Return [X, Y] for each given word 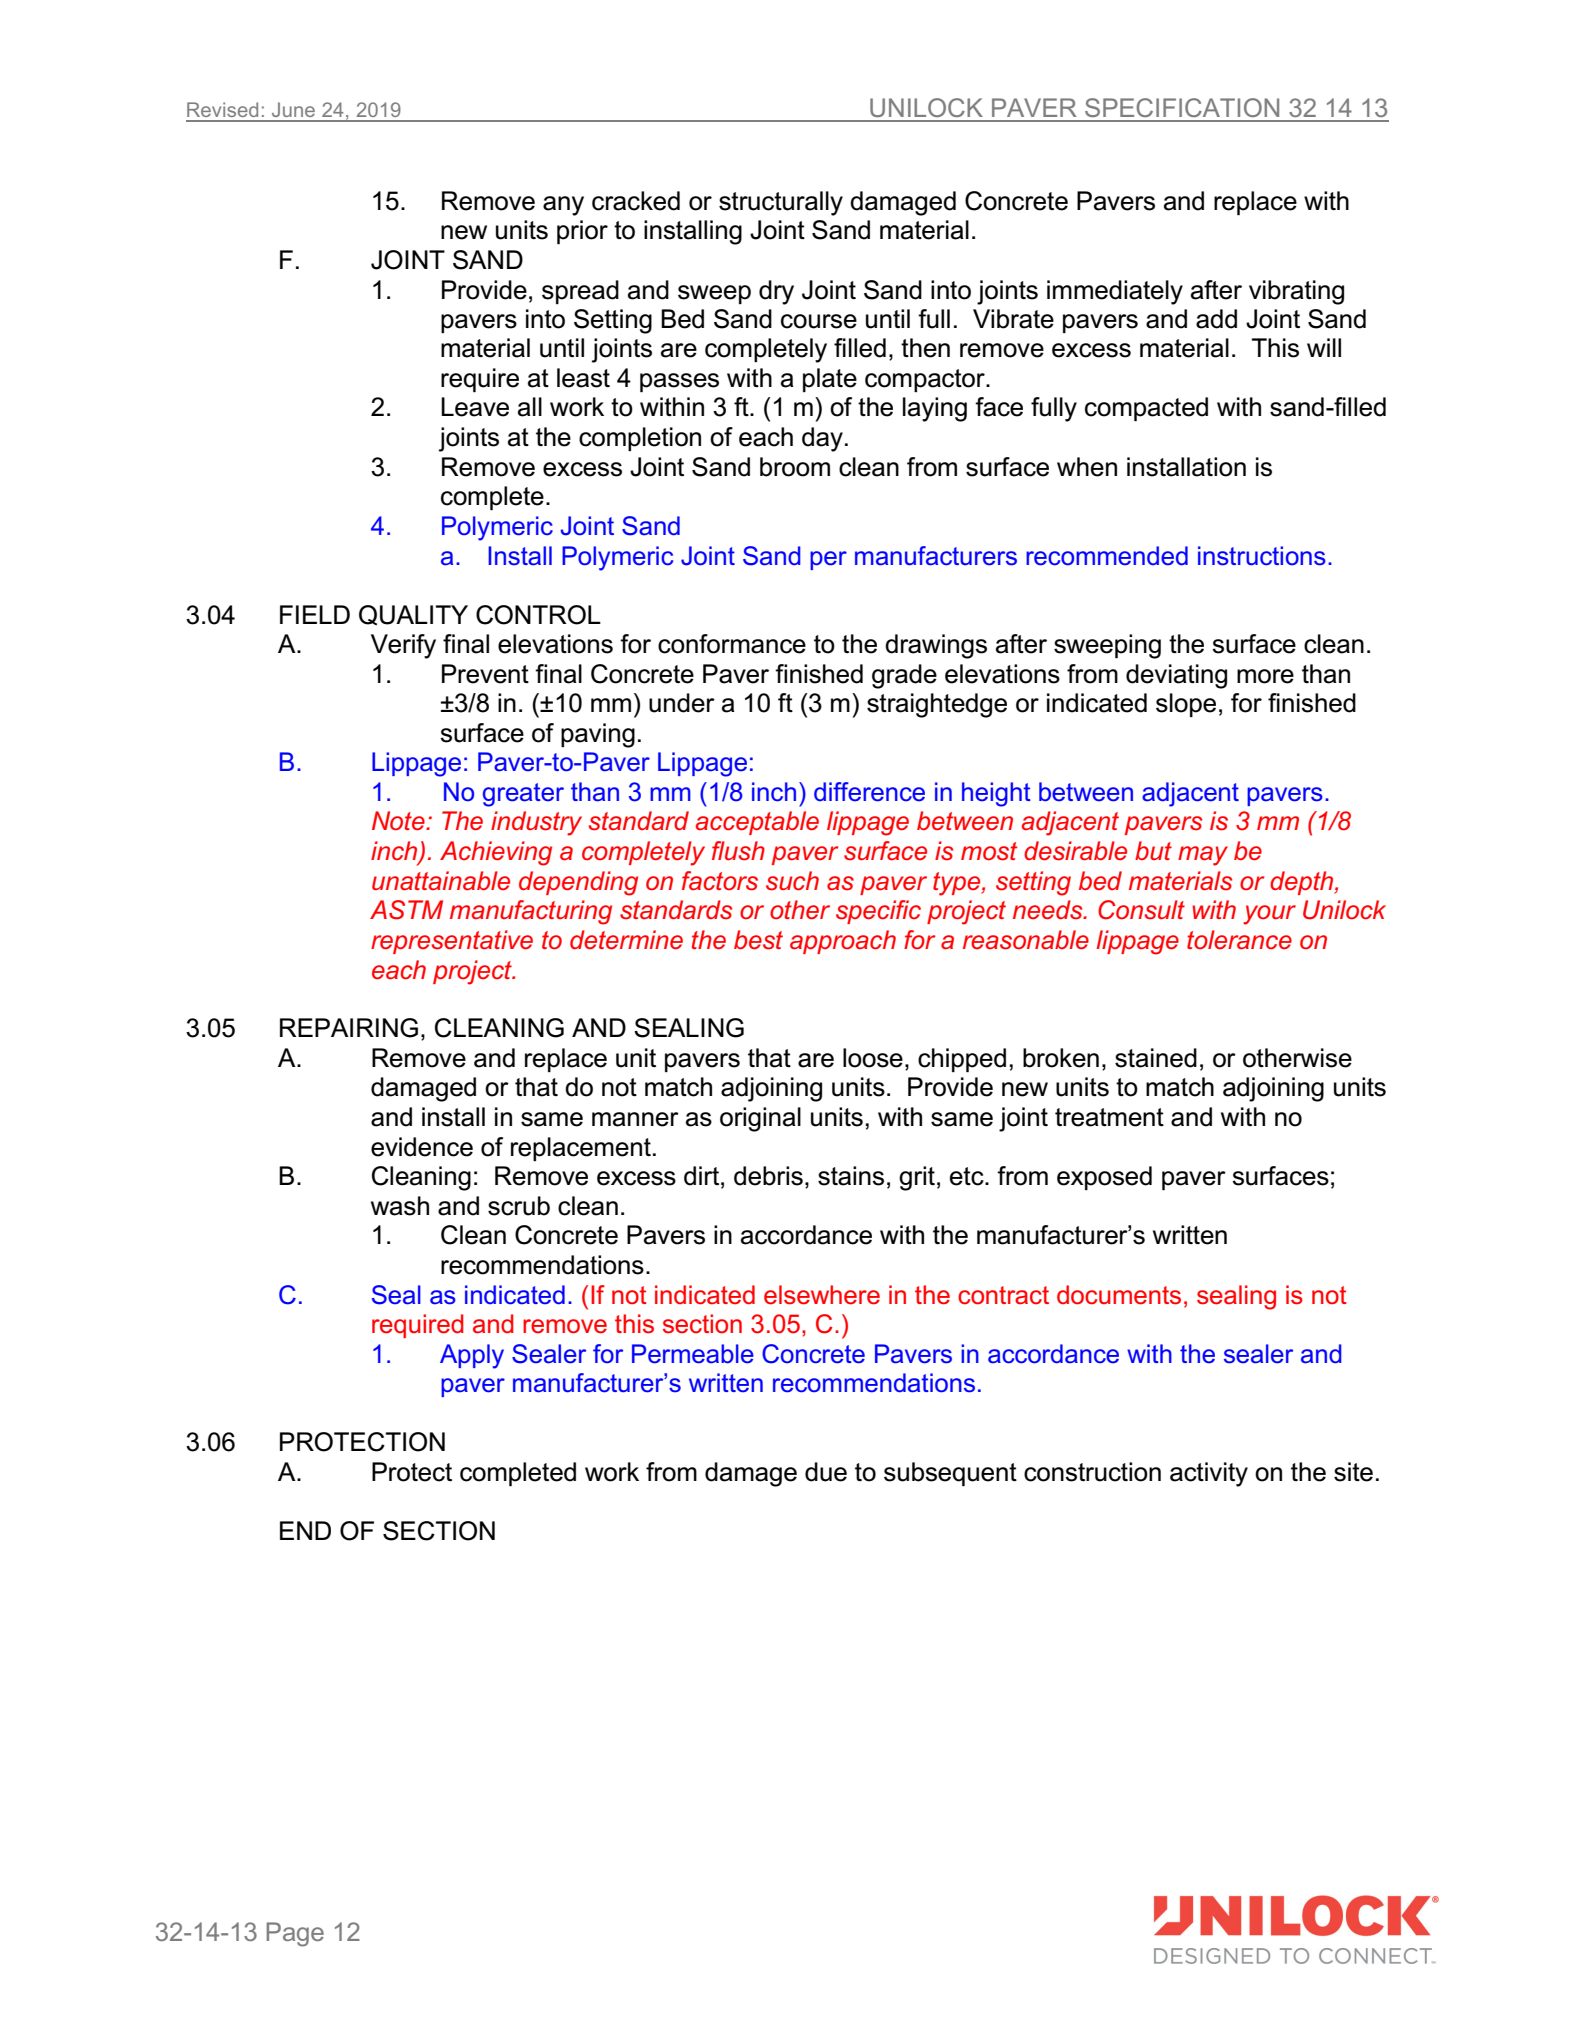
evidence [422, 1147]
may [1203, 856]
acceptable [757, 823]
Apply [472, 1356]
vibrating [1296, 292]
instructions [1262, 556]
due [826, 1472]
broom [795, 467]
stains [851, 1176]
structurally [781, 203]
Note [399, 821]
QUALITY [413, 615]
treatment [1109, 1117]
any [563, 206]
